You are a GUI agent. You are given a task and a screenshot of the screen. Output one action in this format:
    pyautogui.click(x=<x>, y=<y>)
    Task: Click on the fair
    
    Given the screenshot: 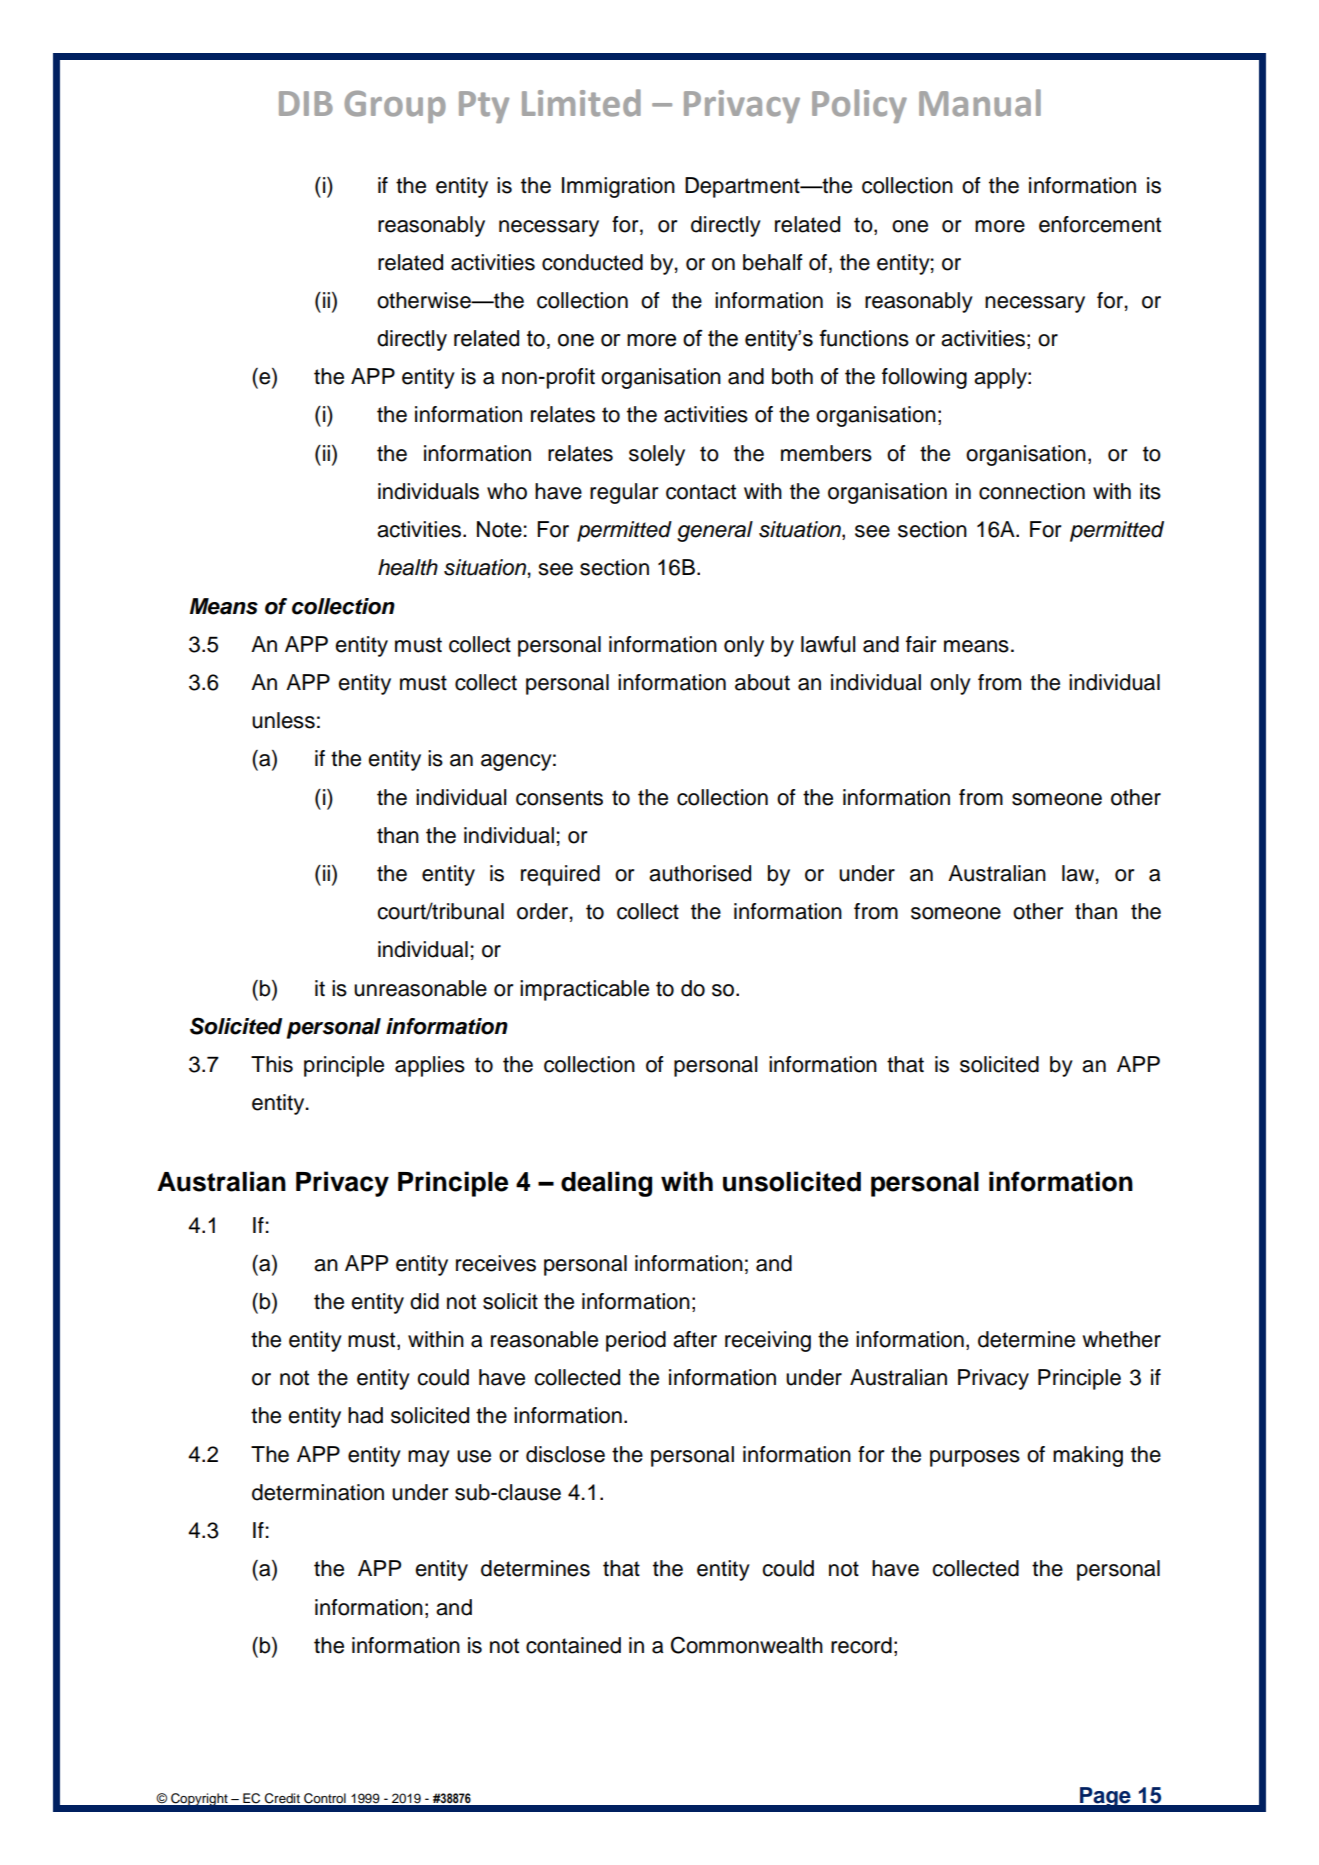 What is the action you would take?
    pyautogui.click(x=921, y=644)
